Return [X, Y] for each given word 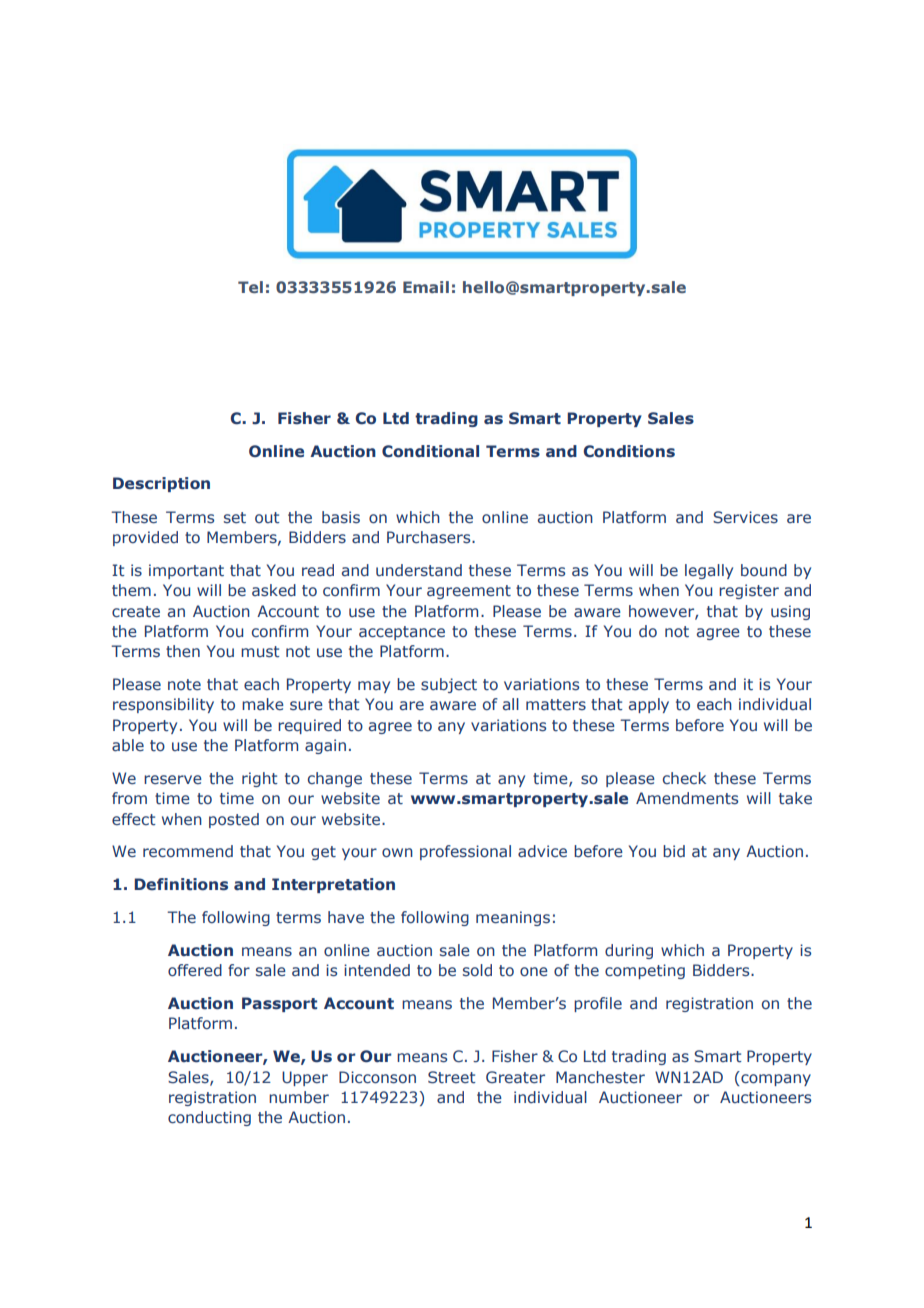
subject [449, 685]
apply [649, 705]
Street [452, 1077]
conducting [209, 1118]
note [184, 684]
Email [426, 287]
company [775, 1078]
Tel [250, 287]
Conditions [629, 451]
